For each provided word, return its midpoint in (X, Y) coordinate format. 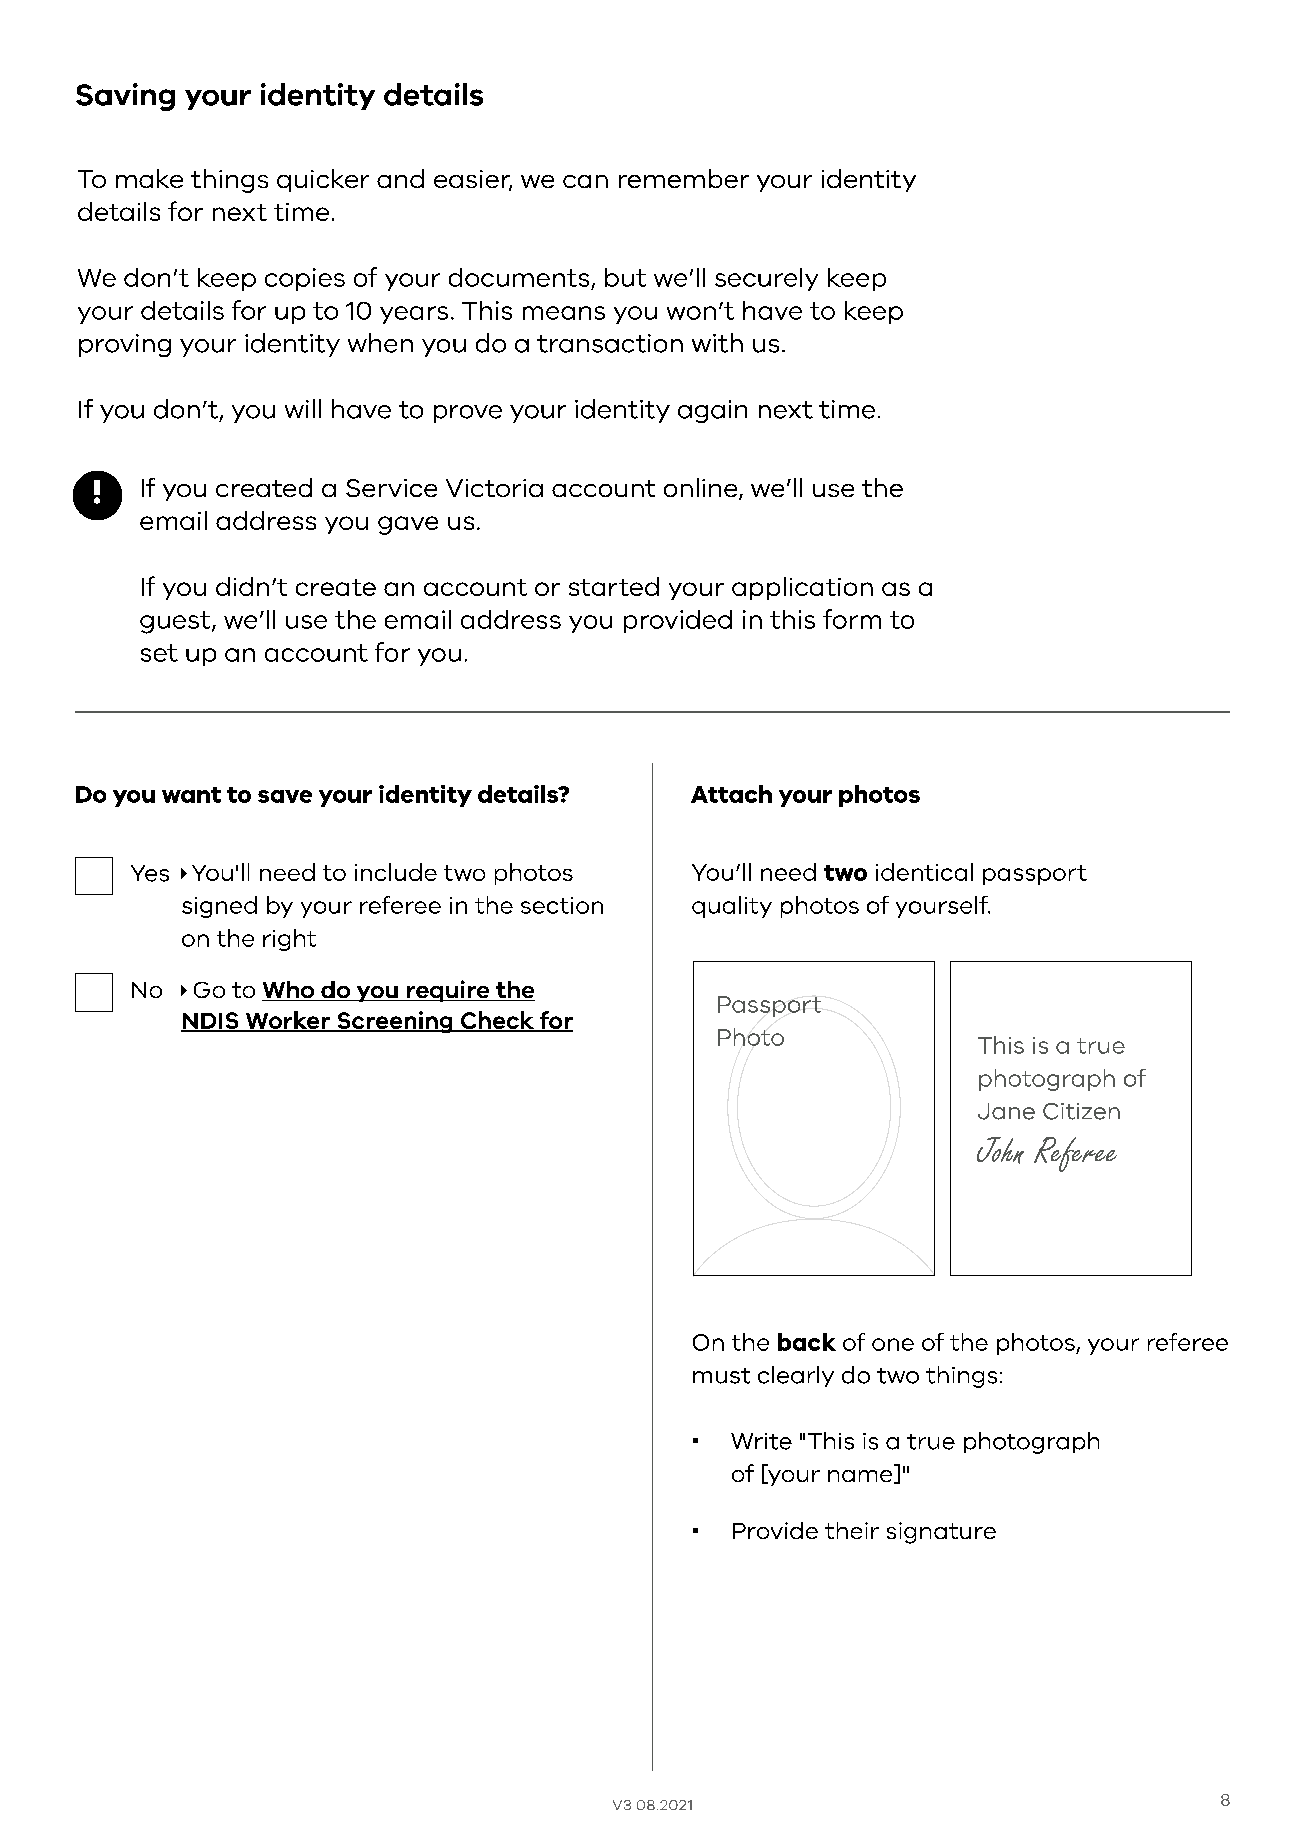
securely (766, 279)
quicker (323, 180)
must (721, 1376)
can (585, 181)
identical (924, 872)
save (285, 796)
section (562, 905)
